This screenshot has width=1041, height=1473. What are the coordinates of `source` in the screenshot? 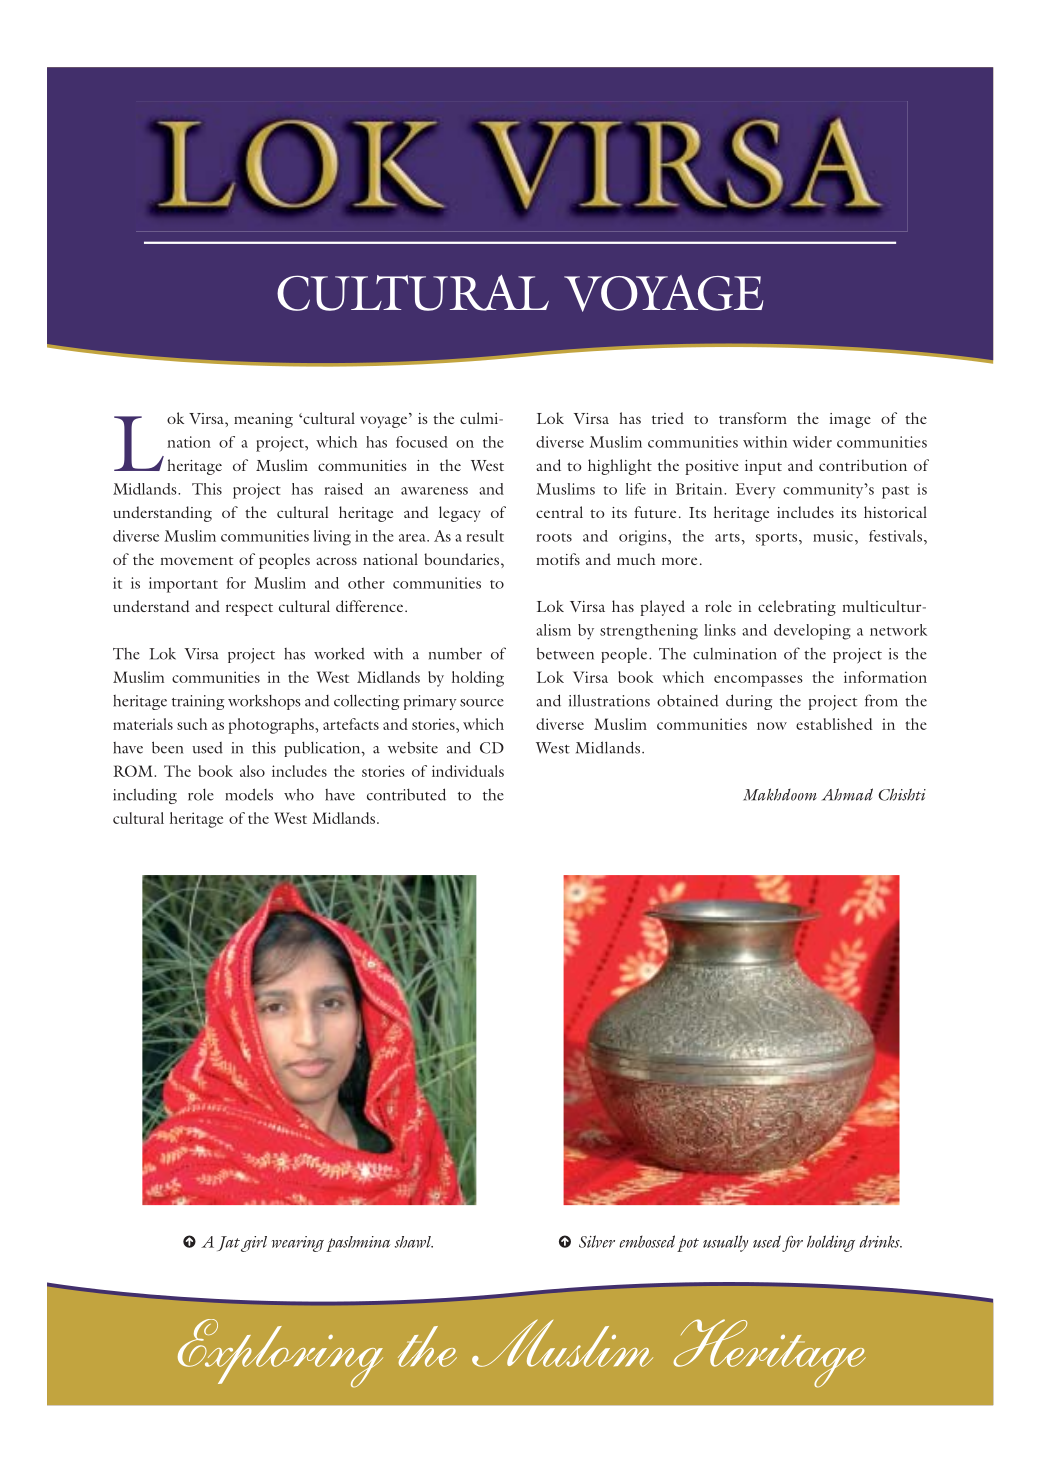 It's located at (482, 703).
